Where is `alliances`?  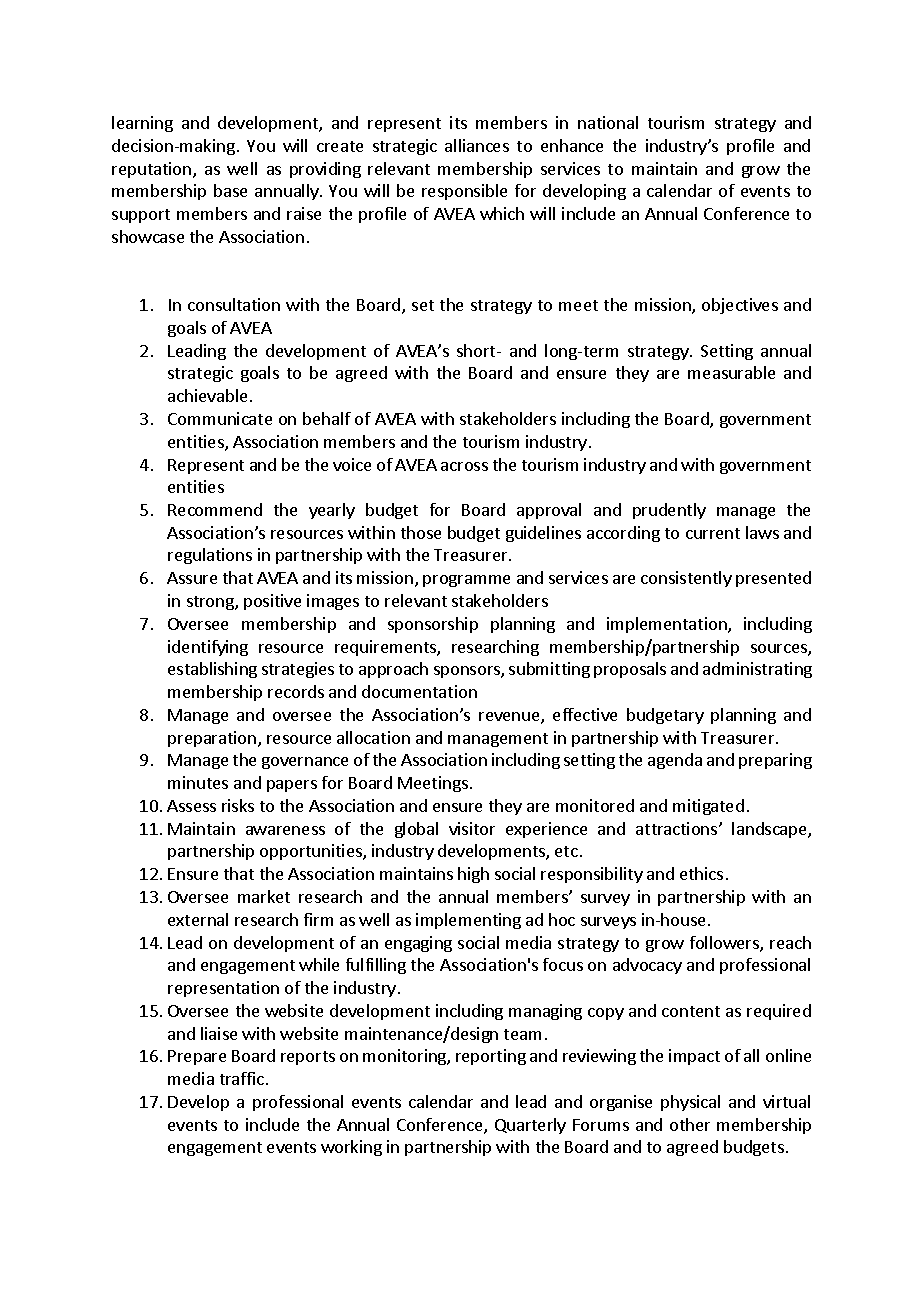
alliances is located at coordinates (477, 145).
